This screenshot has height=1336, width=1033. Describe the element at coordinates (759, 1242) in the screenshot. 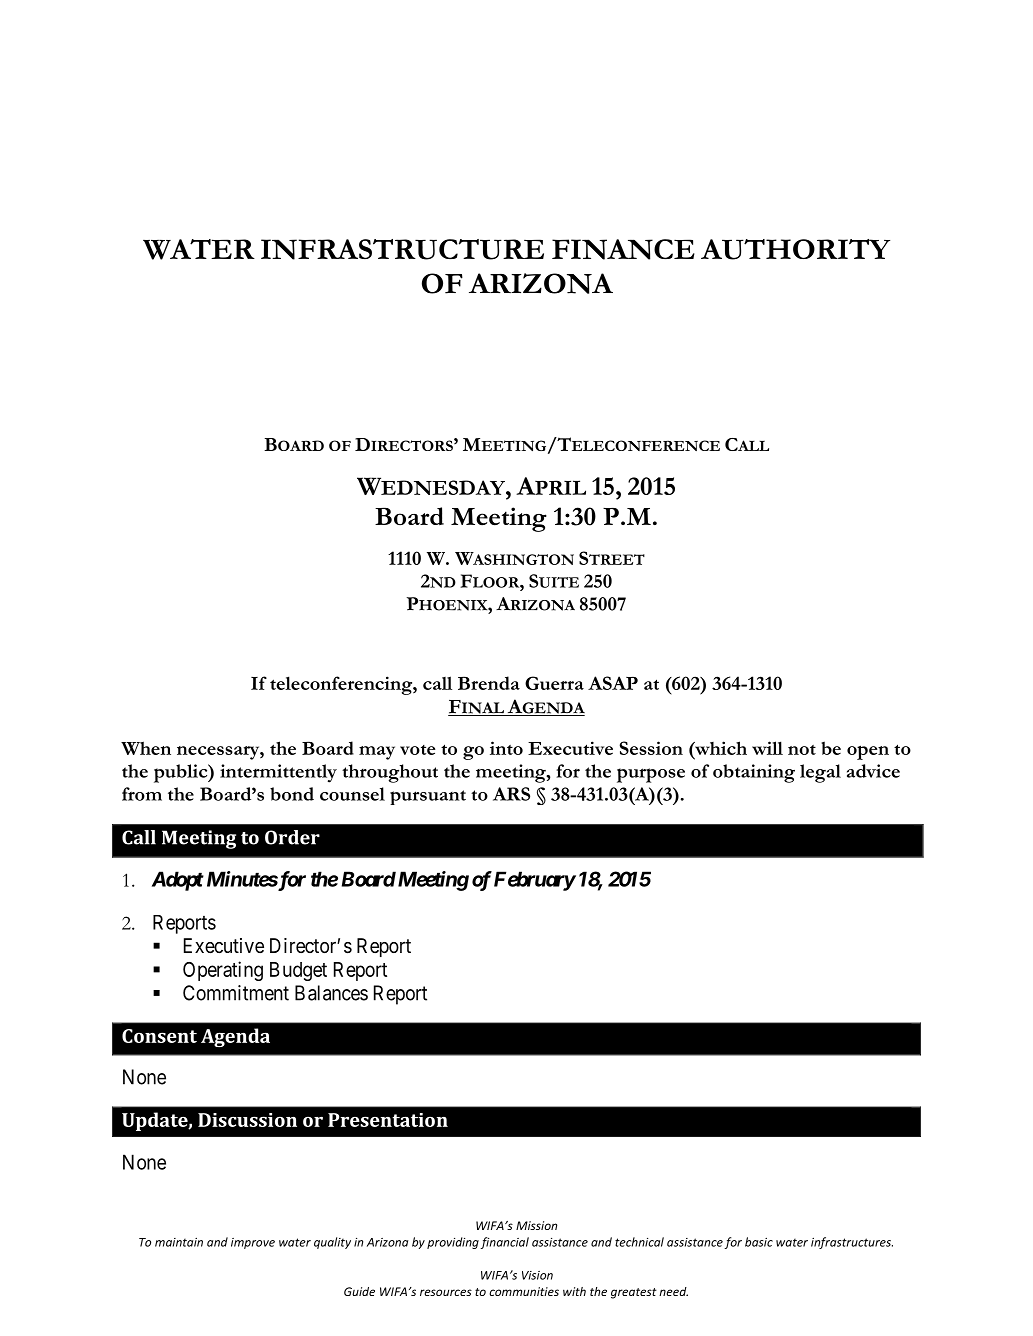

I see `basic` at that location.
